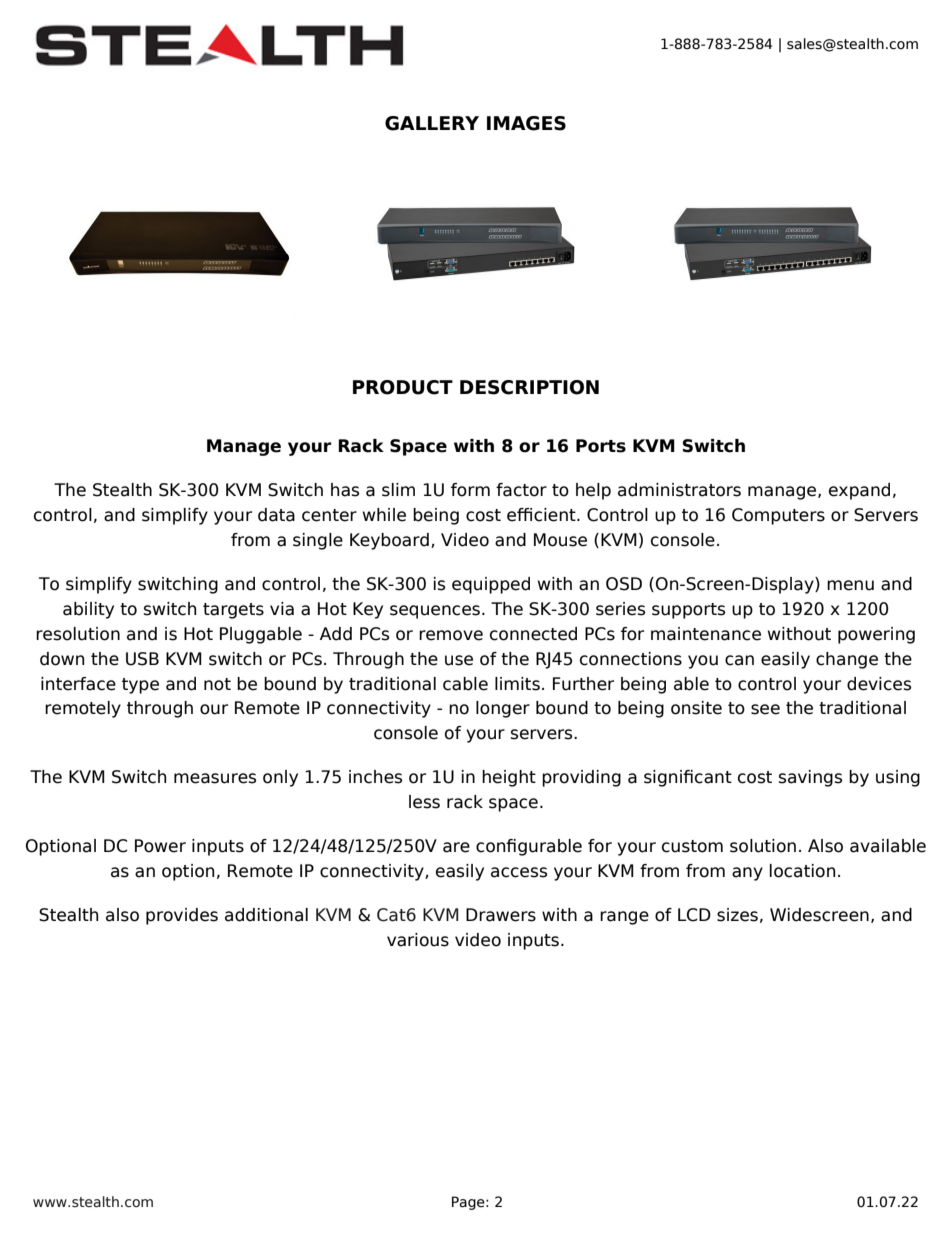  Describe the element at coordinates (403, 387) in the page. I see `PRODUCT` at that location.
